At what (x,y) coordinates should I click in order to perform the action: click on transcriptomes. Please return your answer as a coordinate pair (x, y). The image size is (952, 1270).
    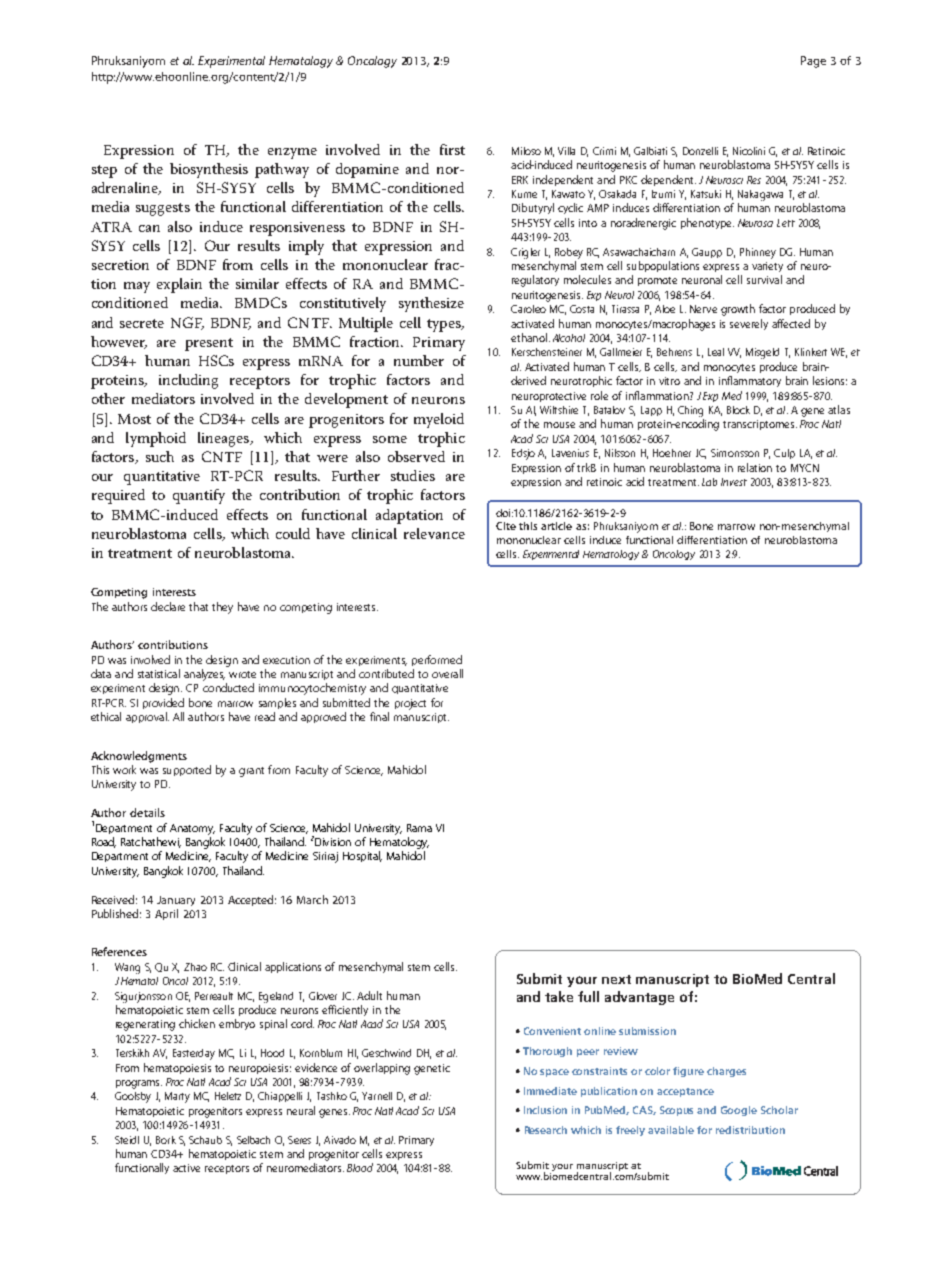
    Looking at the image, I should click on (760, 425).
